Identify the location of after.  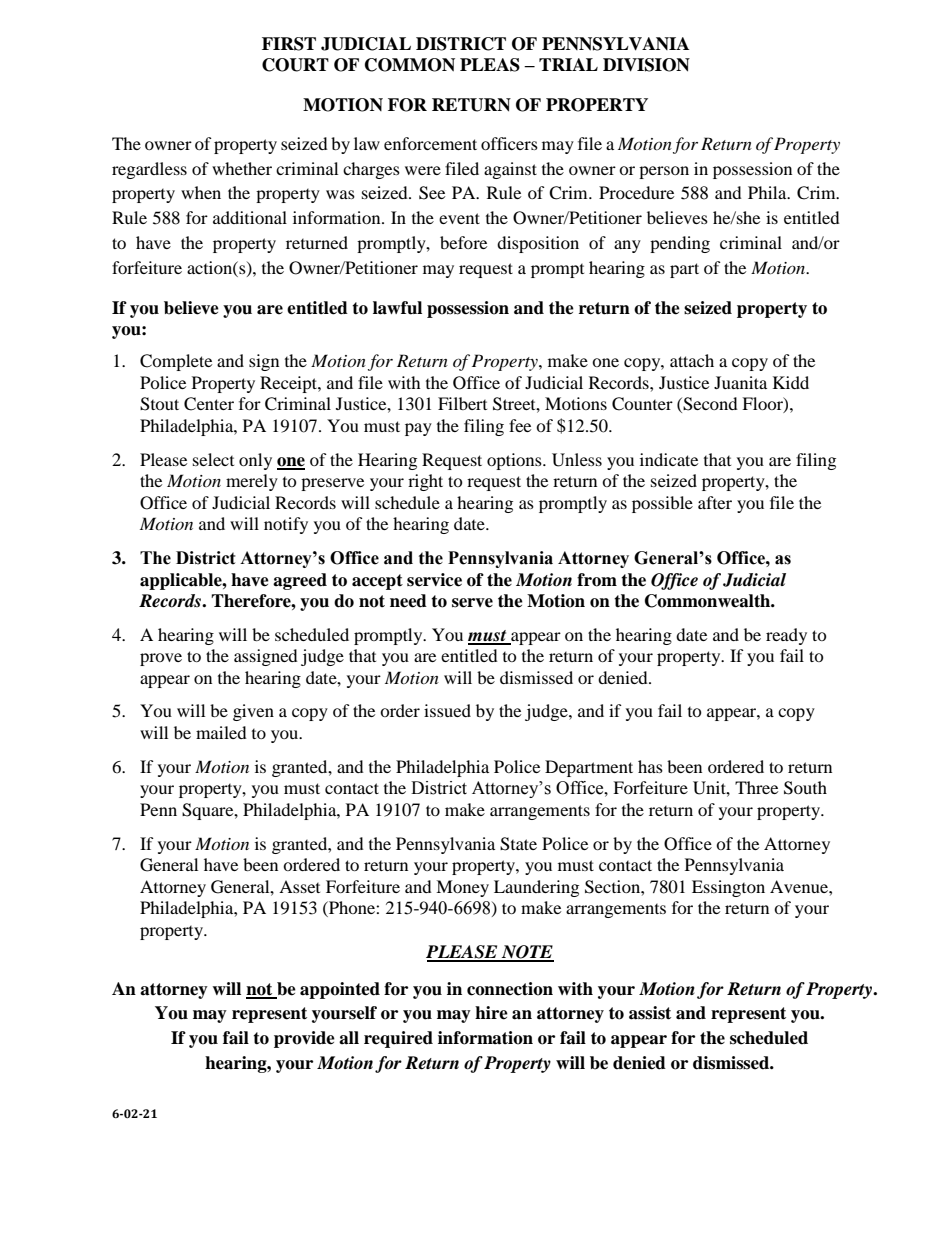
(715, 502).
